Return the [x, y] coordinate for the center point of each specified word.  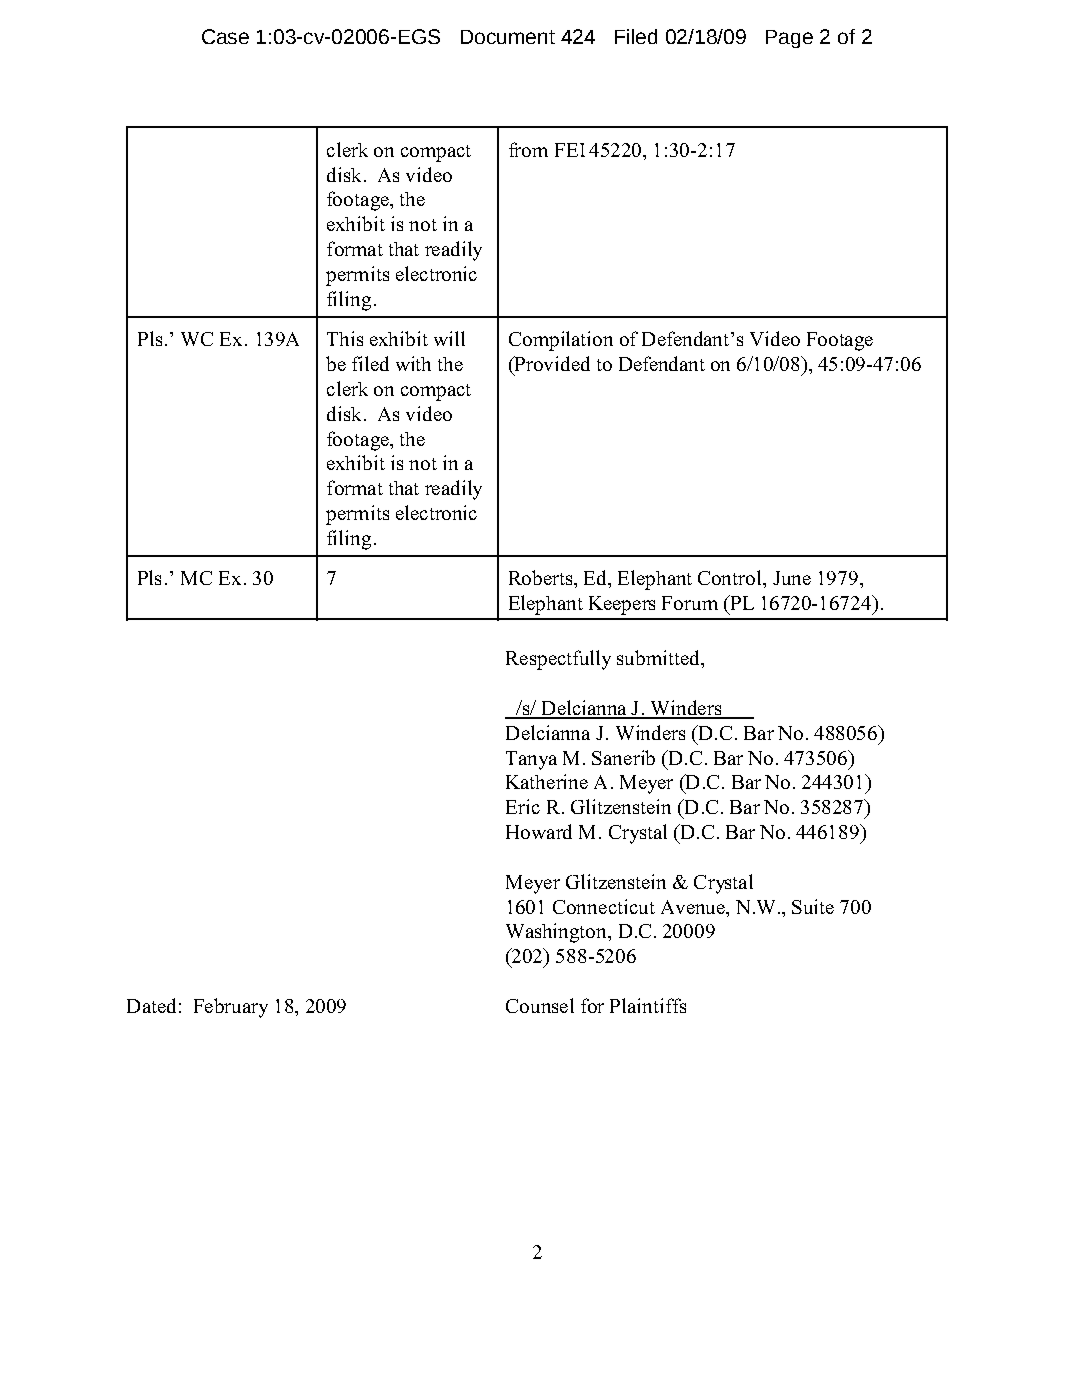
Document [508, 37]
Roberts [542, 577]
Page [789, 39]
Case [225, 36]
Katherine [547, 781]
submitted [659, 657]
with [413, 363]
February [231, 1008]
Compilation [561, 341]
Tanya [531, 760]
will [449, 338]
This [345, 338]
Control [731, 577]
